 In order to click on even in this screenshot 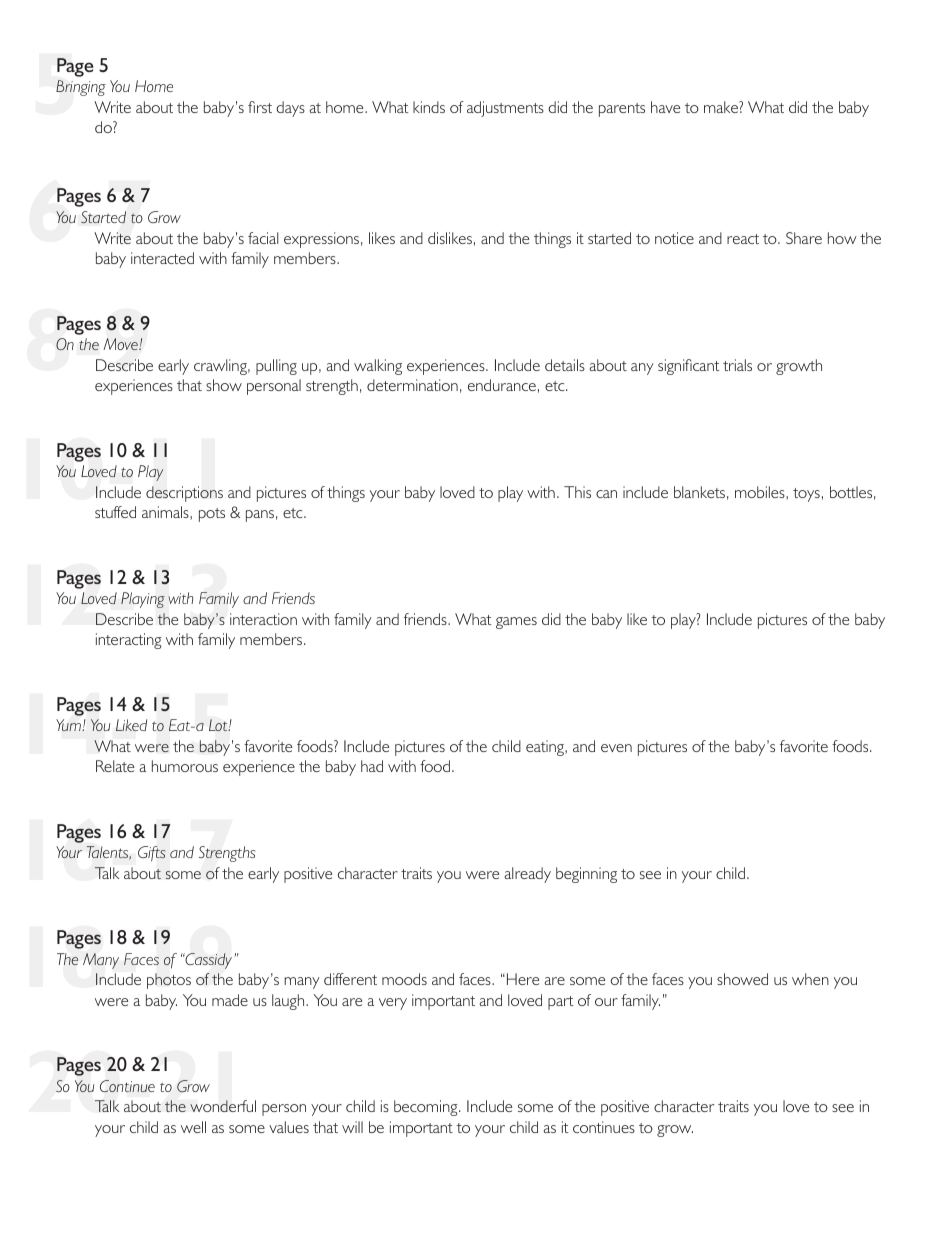, I will do `click(616, 748)`.
